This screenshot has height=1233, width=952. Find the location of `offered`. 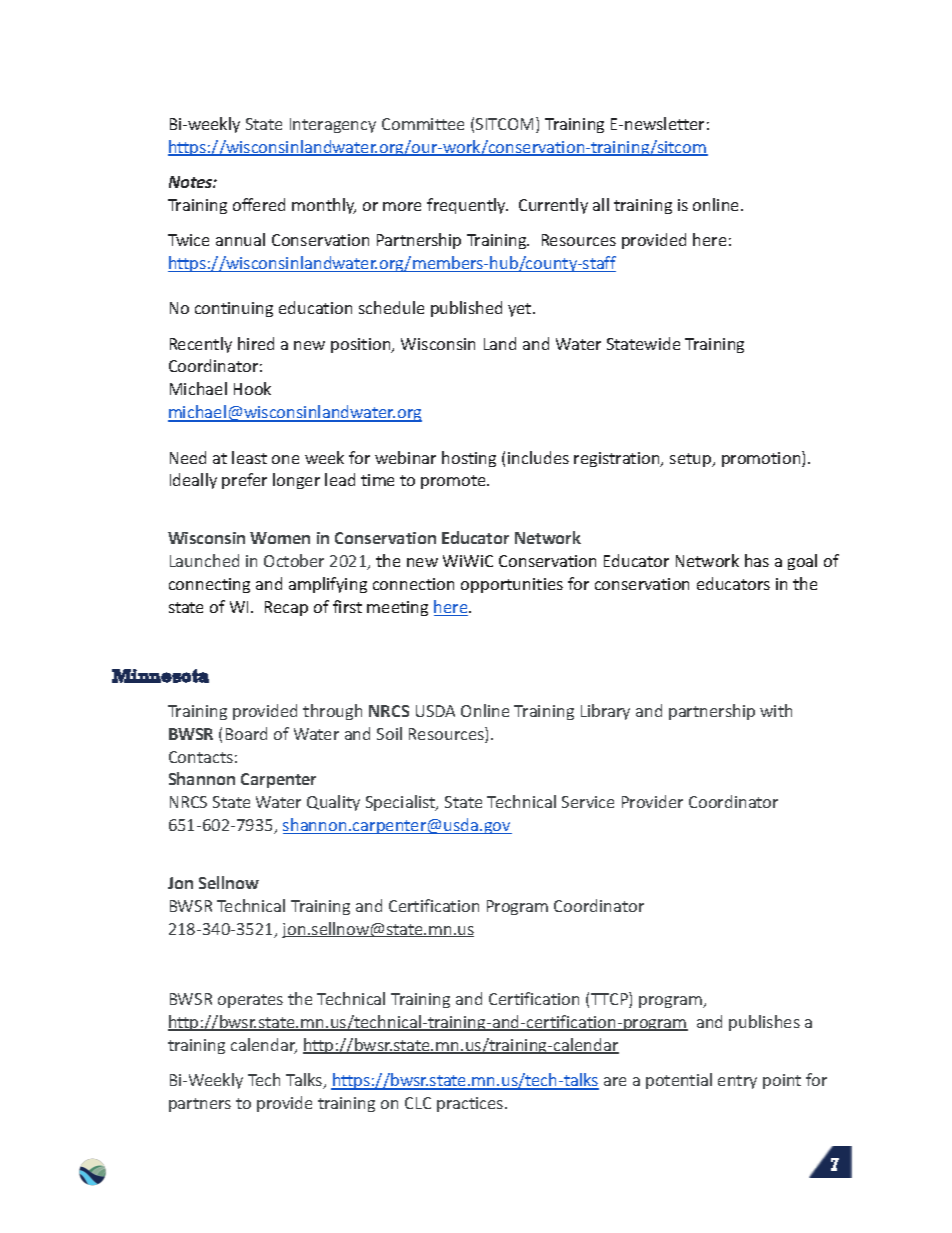

offered is located at coordinates (259, 204).
